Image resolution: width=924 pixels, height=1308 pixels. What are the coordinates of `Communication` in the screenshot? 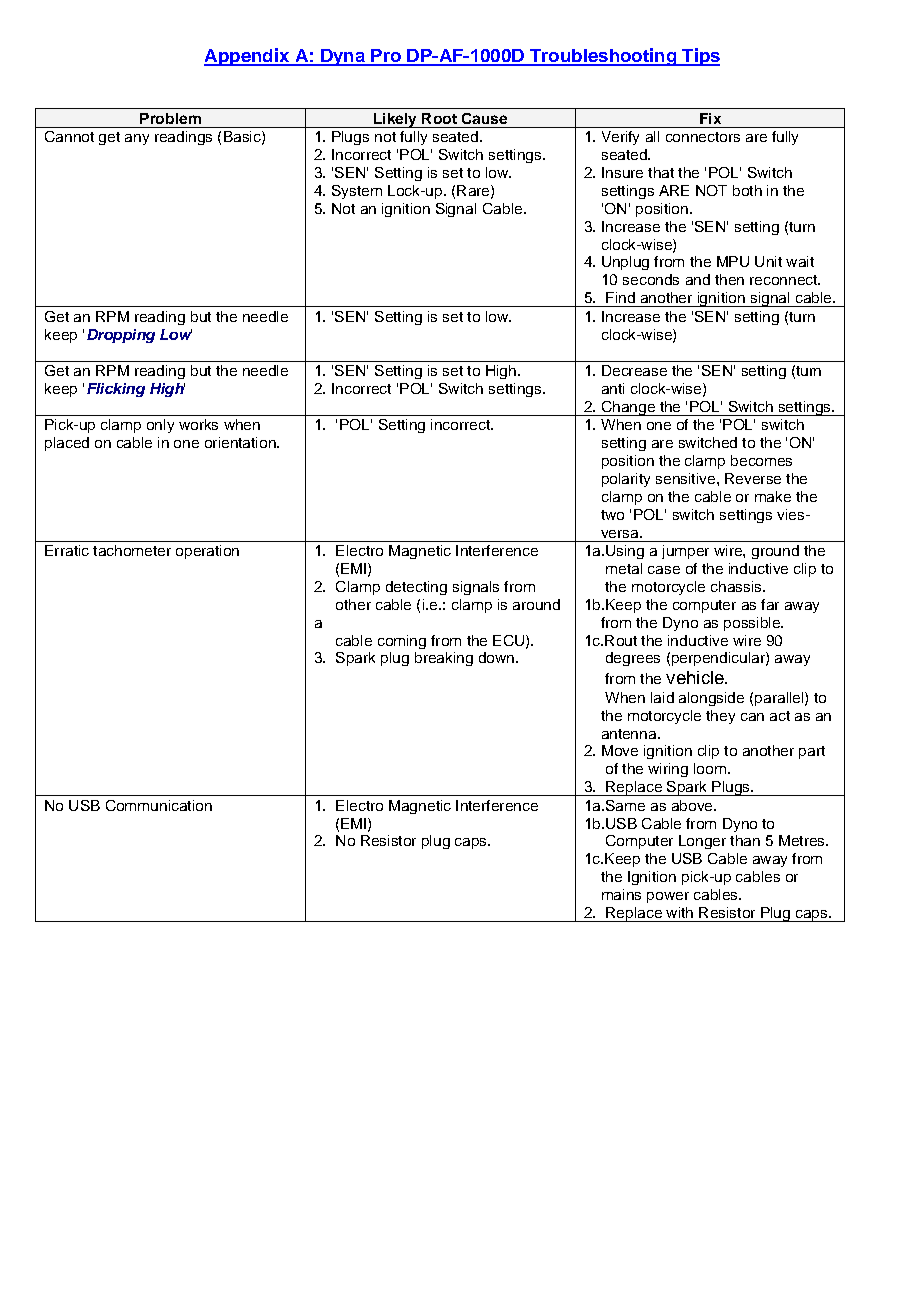 It's located at (159, 805).
